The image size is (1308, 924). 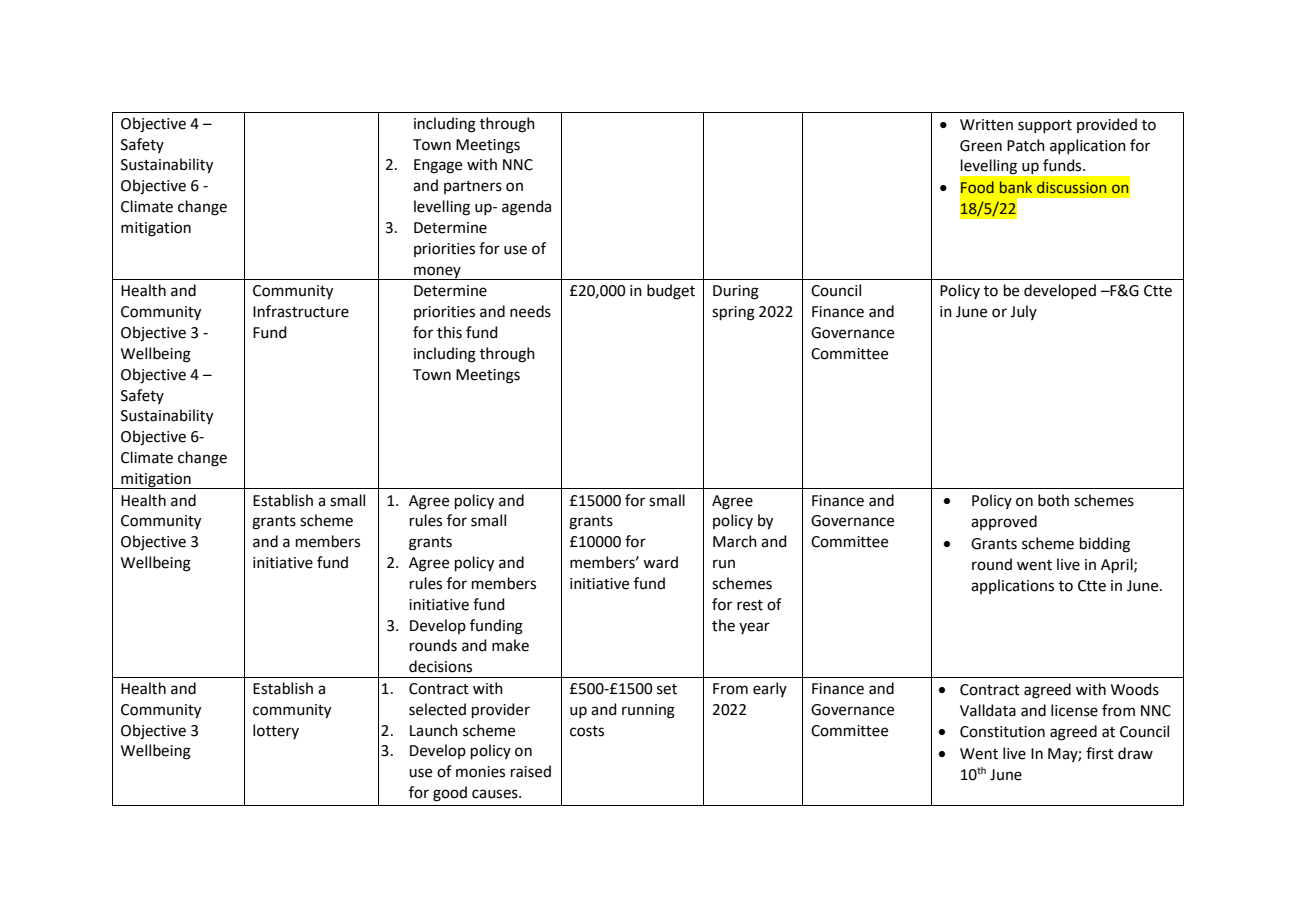 What do you see at coordinates (438, 166) in the image?
I see `Engage` at bounding box center [438, 166].
